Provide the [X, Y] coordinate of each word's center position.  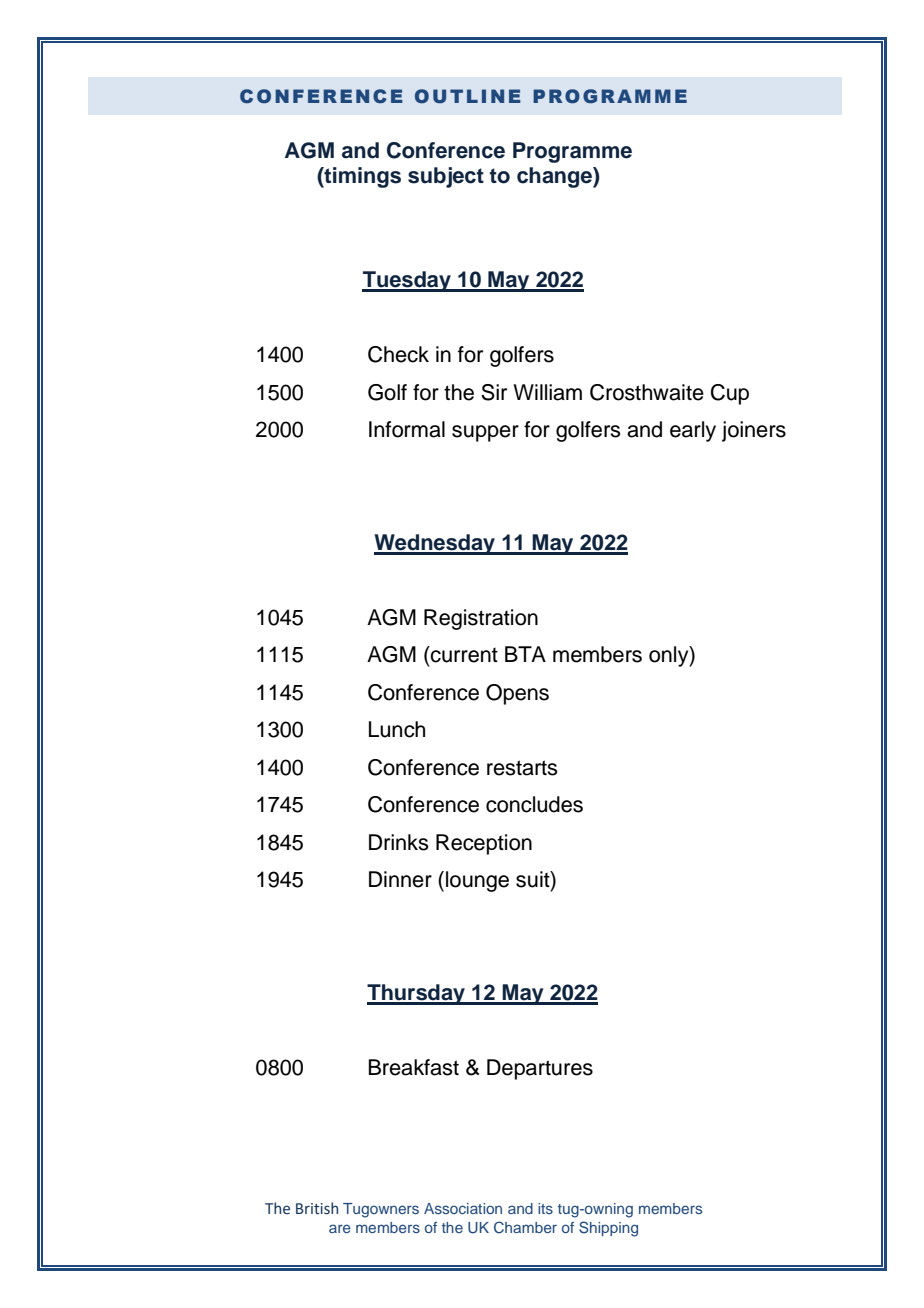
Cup [730, 394]
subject [446, 177]
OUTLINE [468, 96]
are [340, 1228]
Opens [517, 694]
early [693, 431]
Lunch [397, 729]
